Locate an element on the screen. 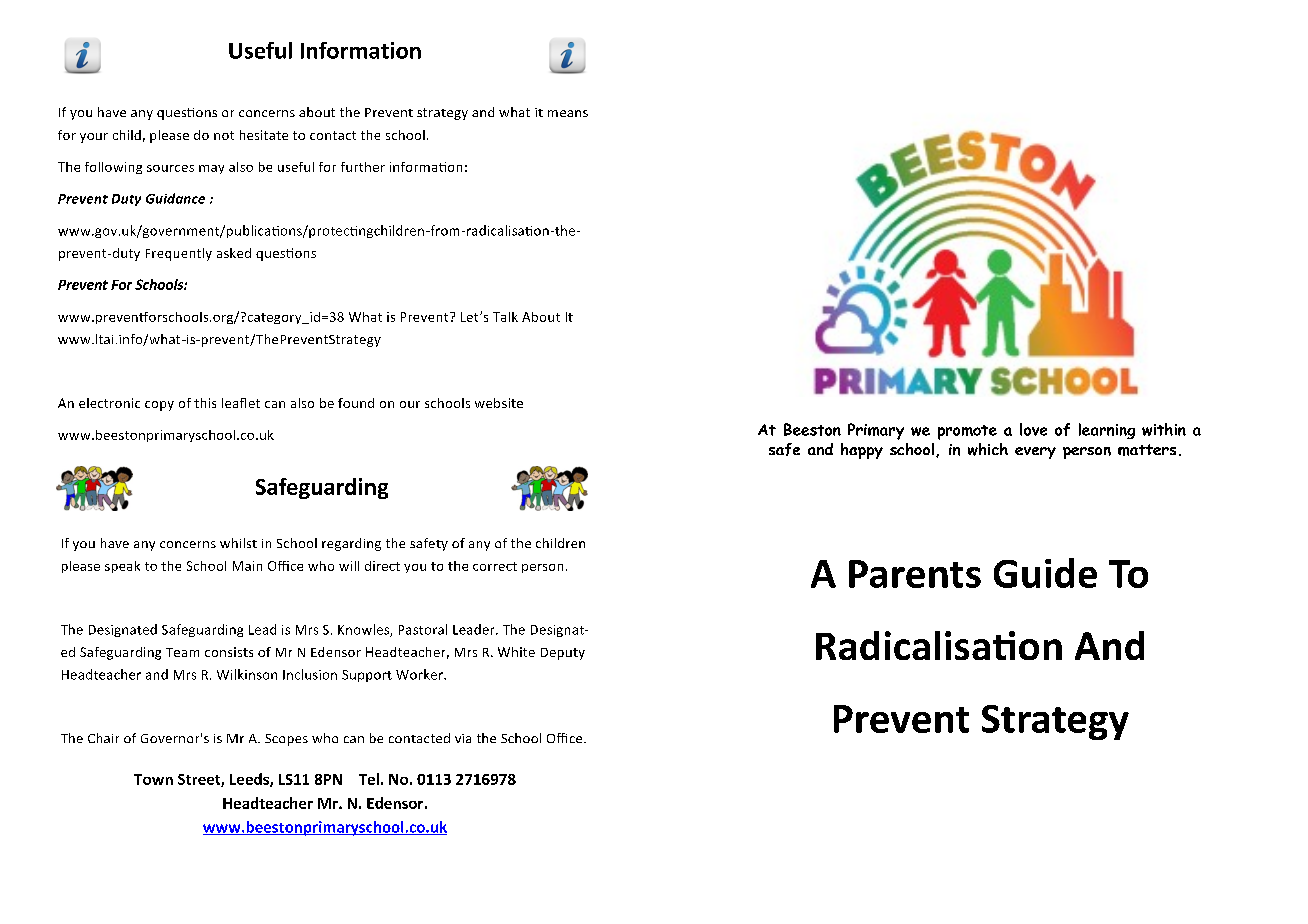 Image resolution: width=1308 pixels, height=924 pixels. love is located at coordinates (1033, 429).
